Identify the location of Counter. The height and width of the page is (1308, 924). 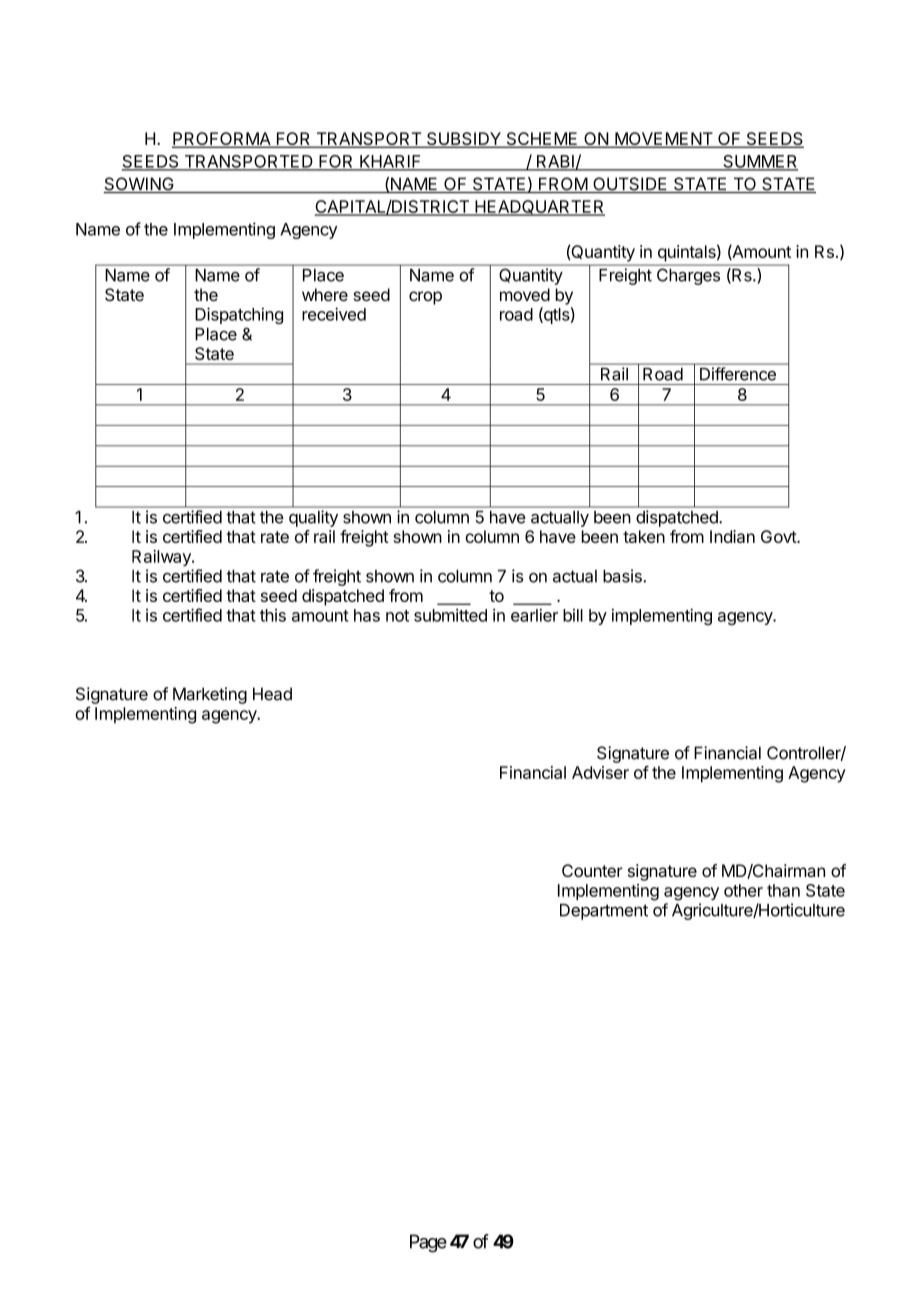
(592, 870).
